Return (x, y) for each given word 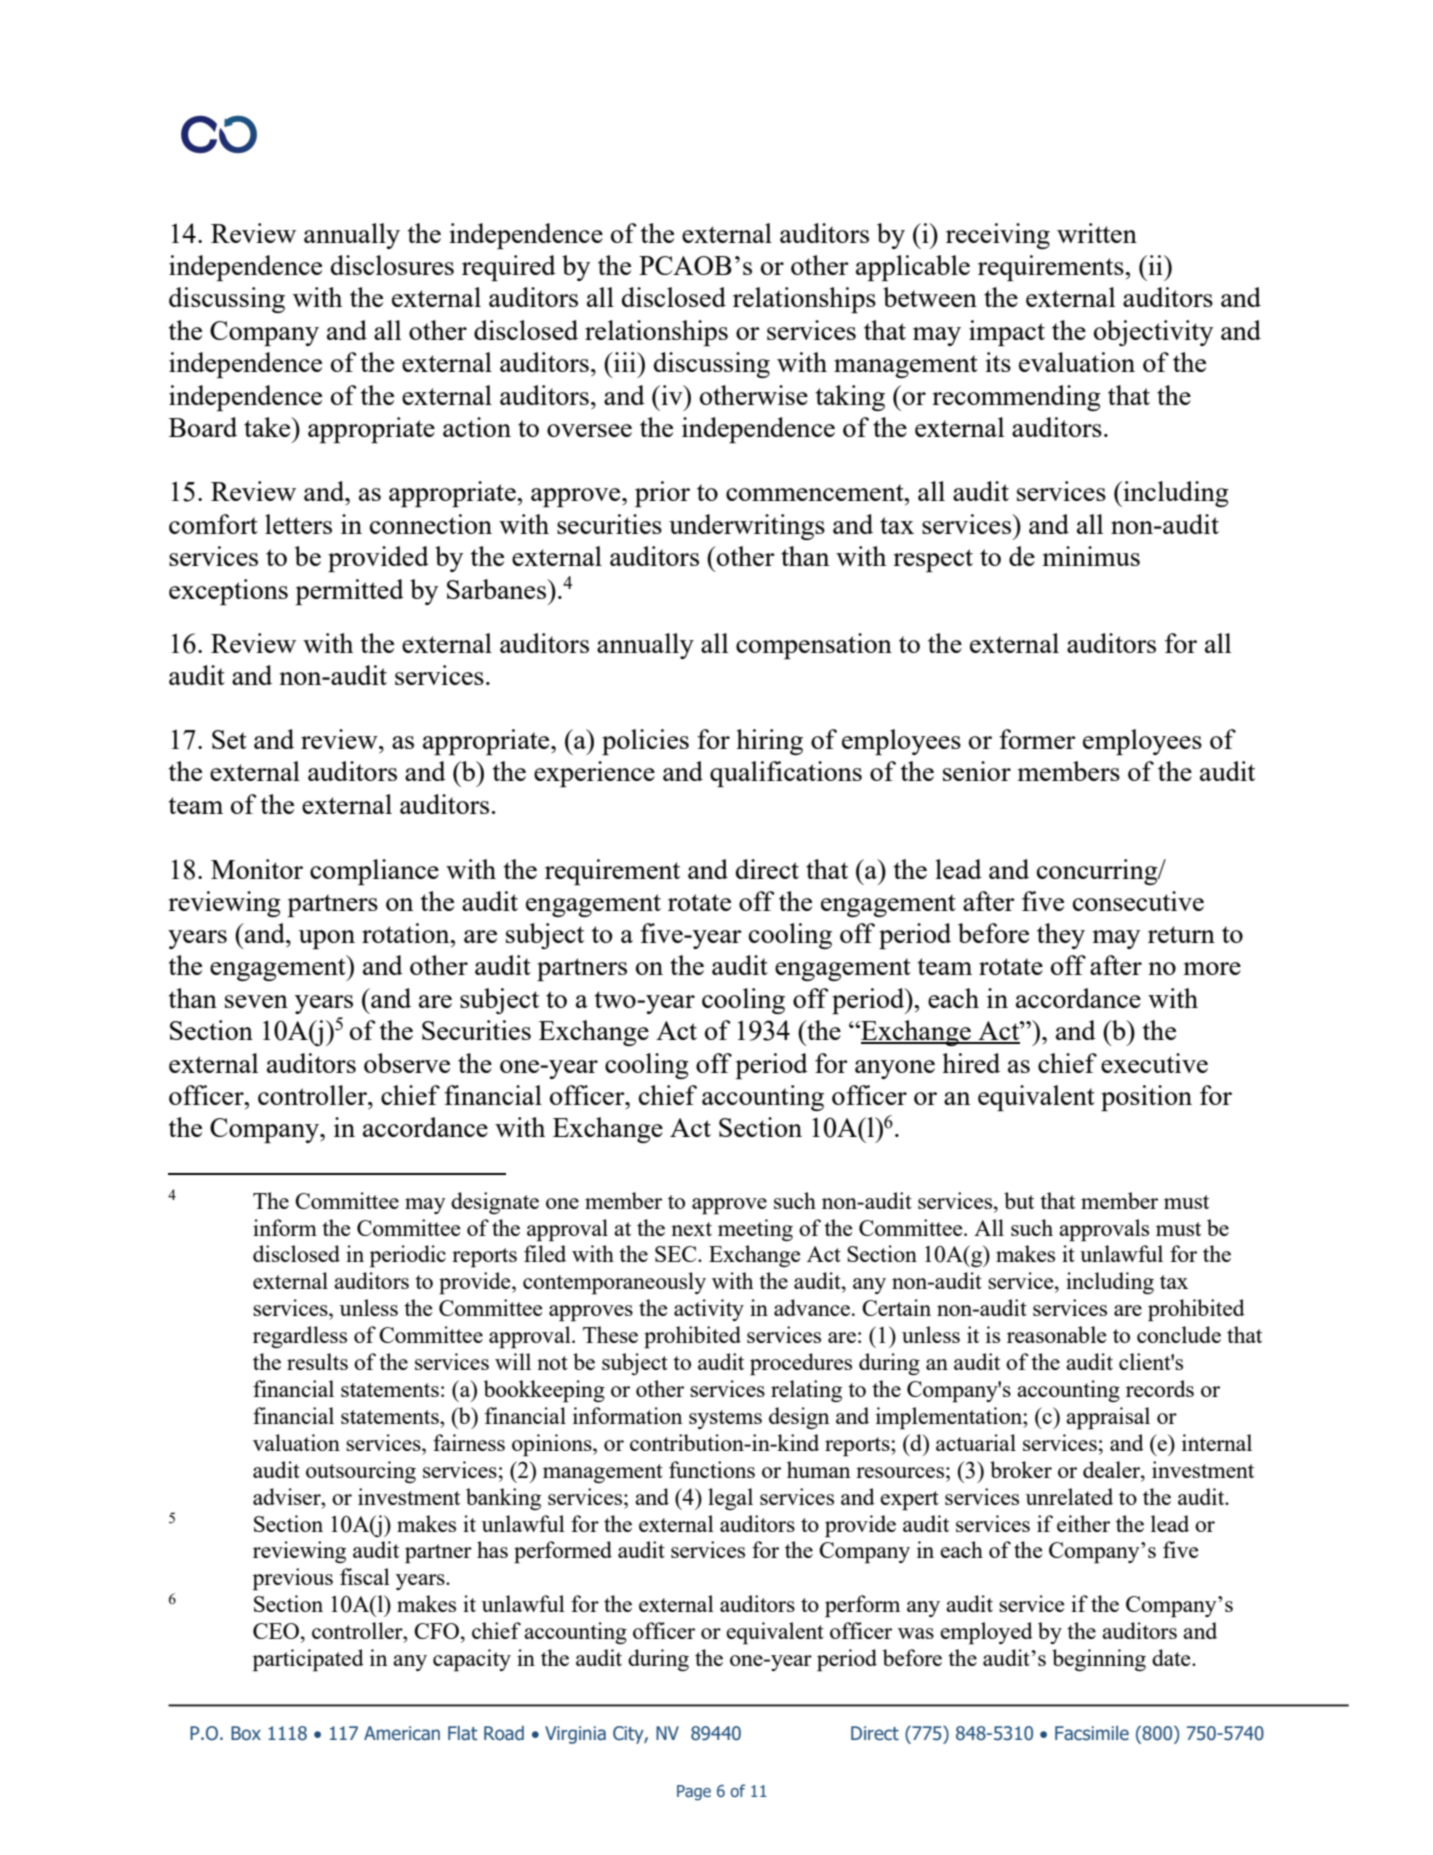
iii (625, 362)
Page (694, 1793)
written (1097, 233)
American (402, 1733)
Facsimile (1092, 1733)
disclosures (392, 265)
